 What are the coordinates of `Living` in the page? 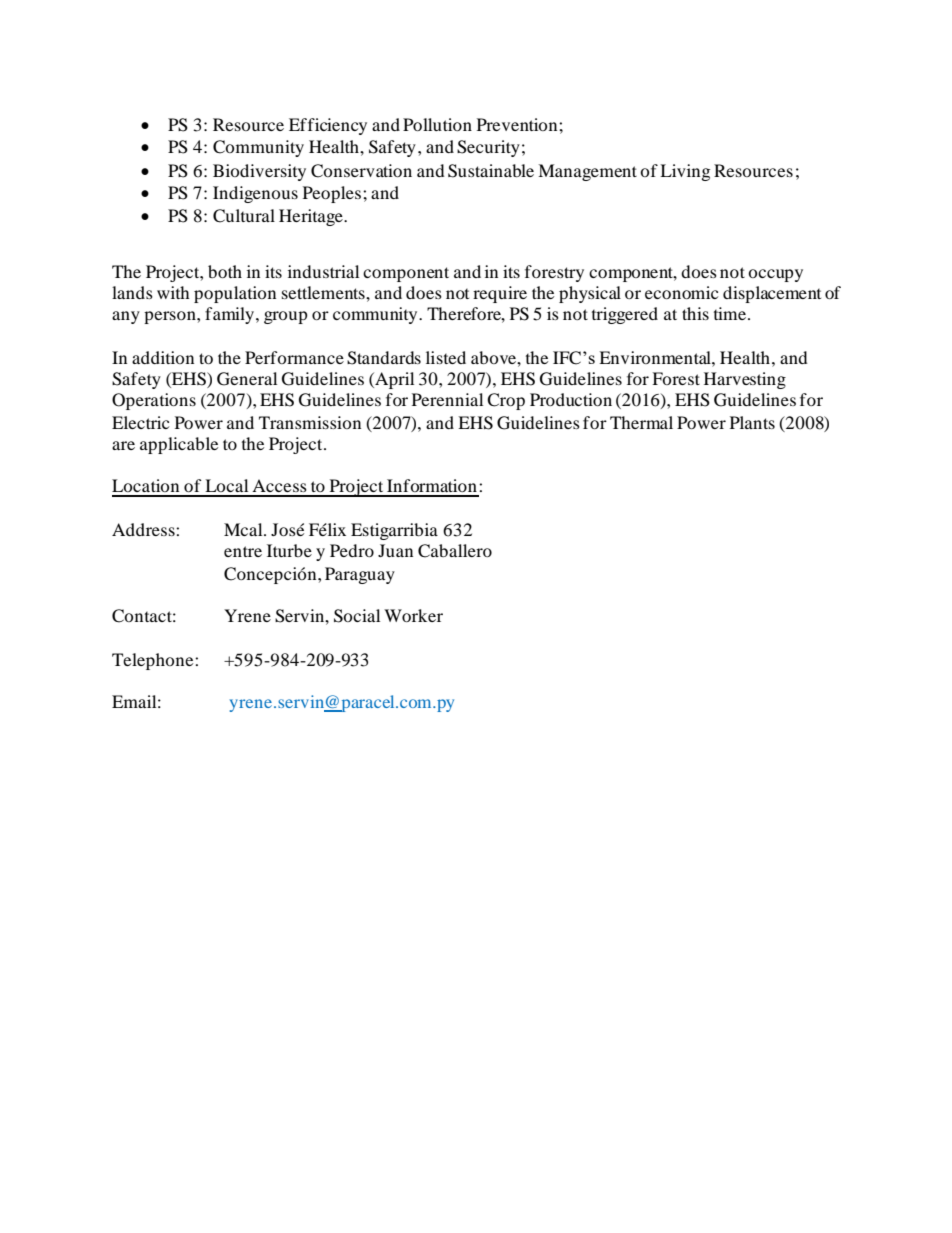 It's located at (685, 172).
